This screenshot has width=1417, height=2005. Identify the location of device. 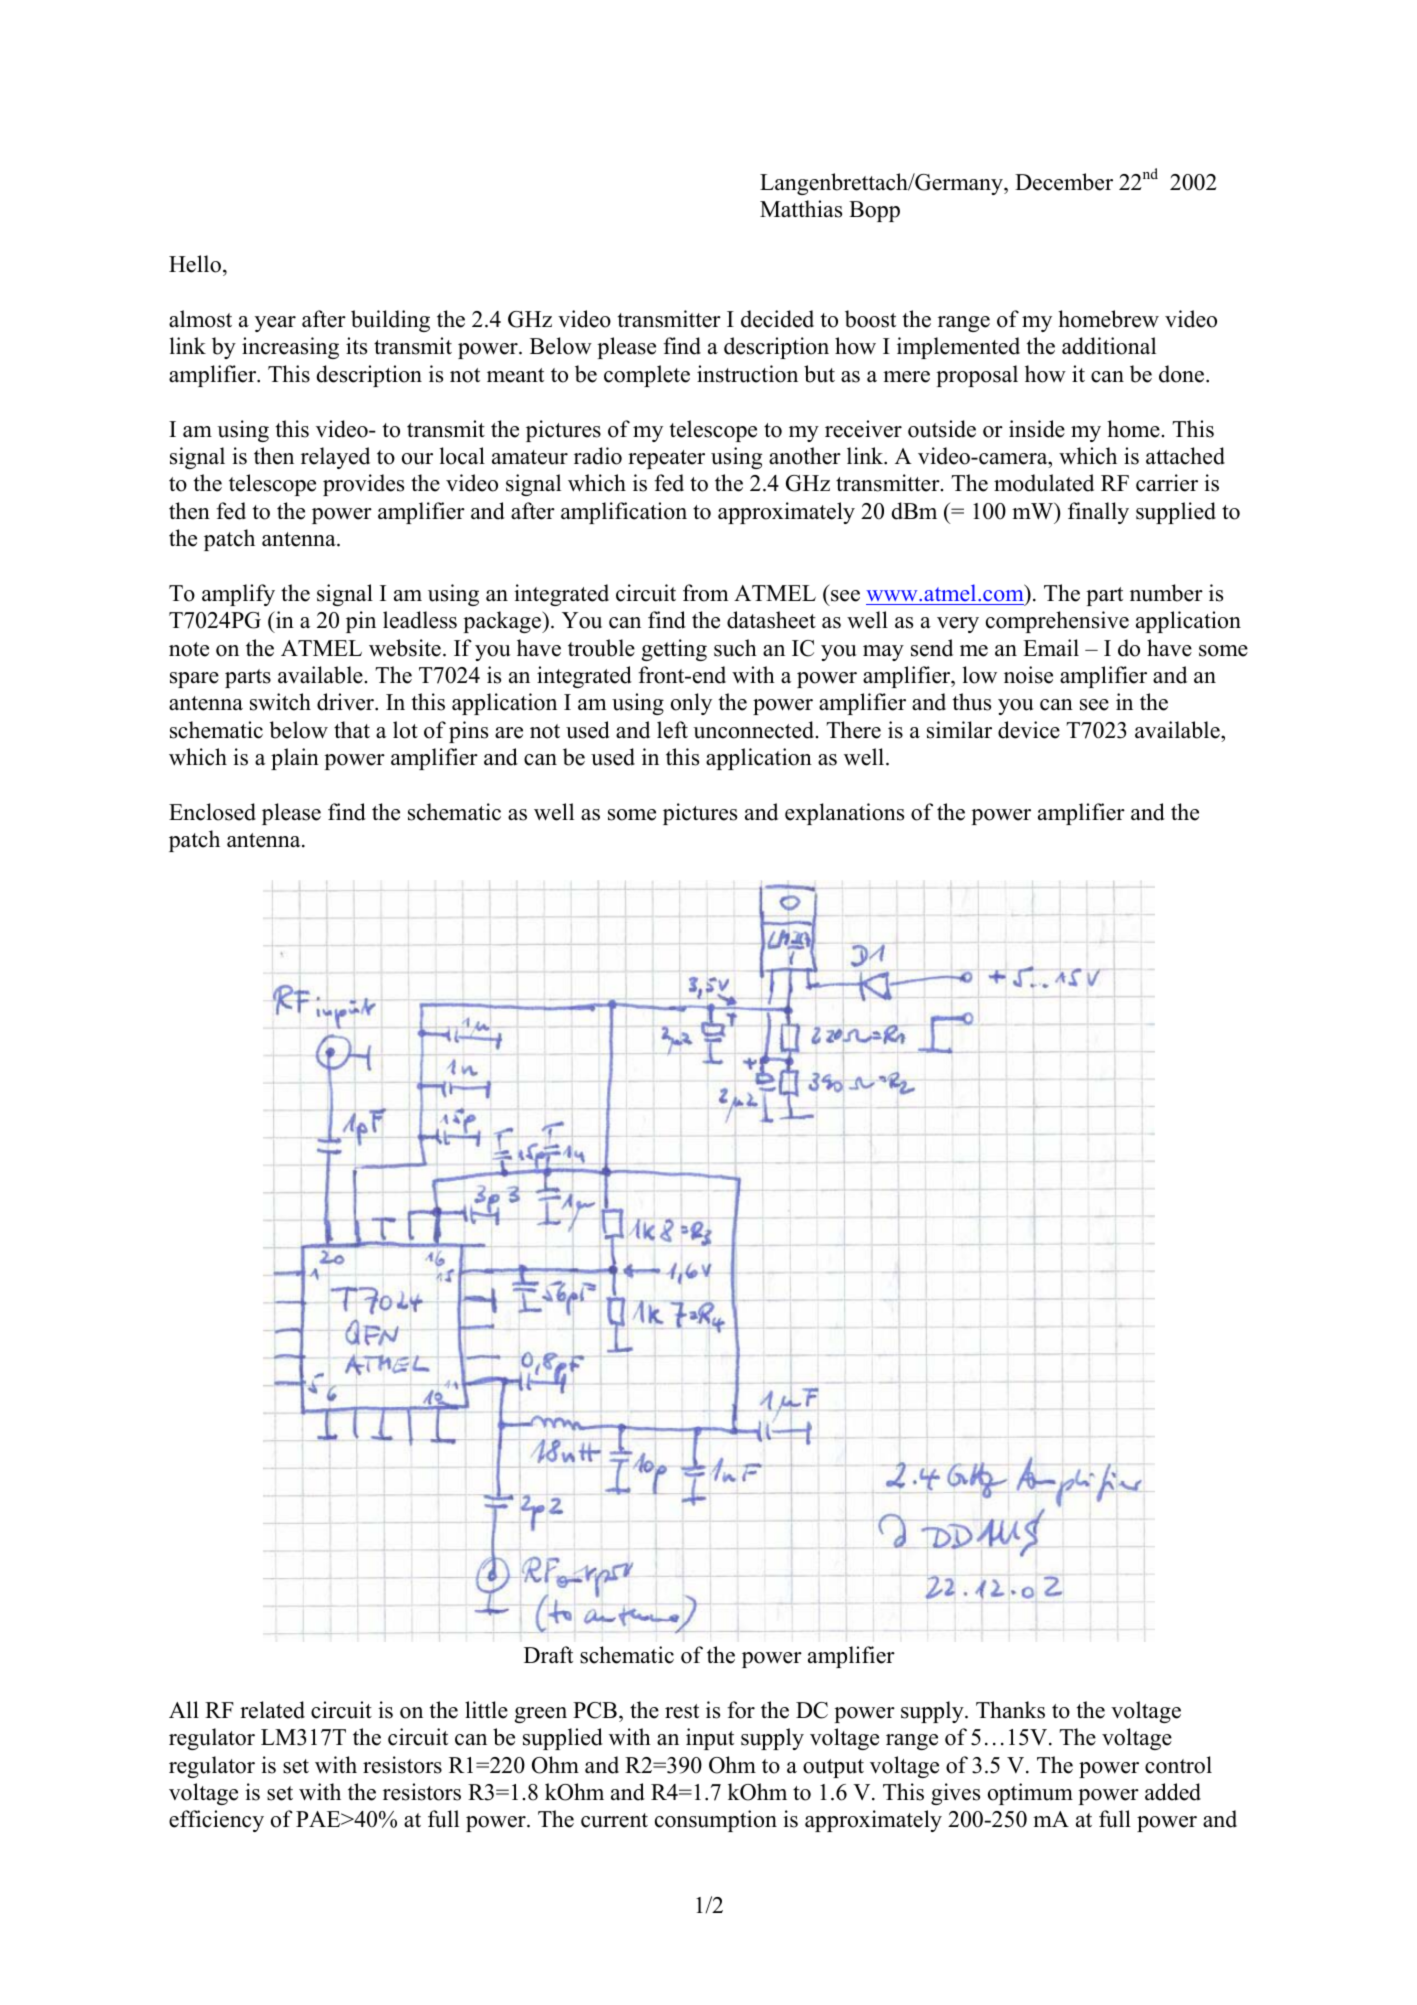
(1029, 730).
